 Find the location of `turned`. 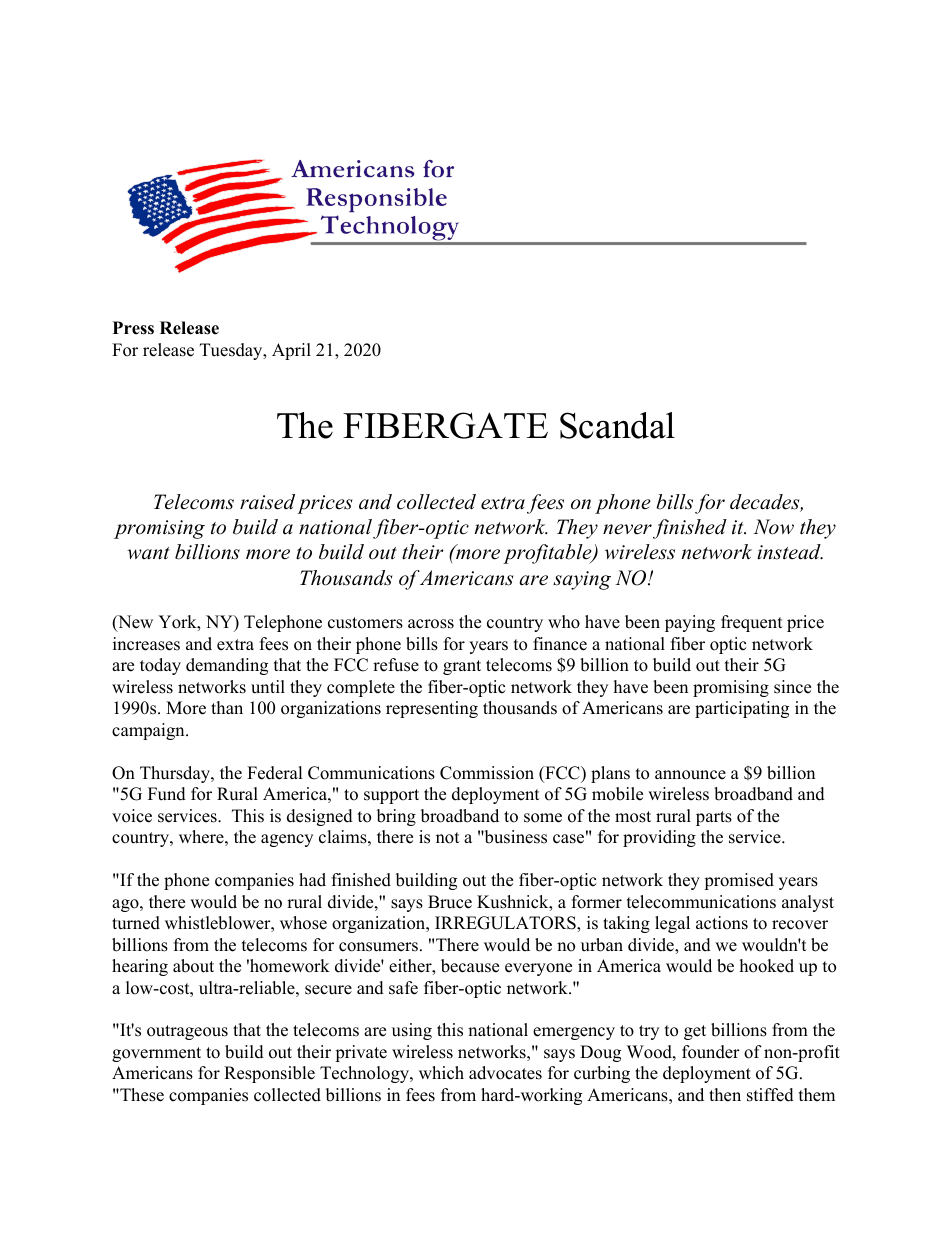

turned is located at coordinates (136, 923).
